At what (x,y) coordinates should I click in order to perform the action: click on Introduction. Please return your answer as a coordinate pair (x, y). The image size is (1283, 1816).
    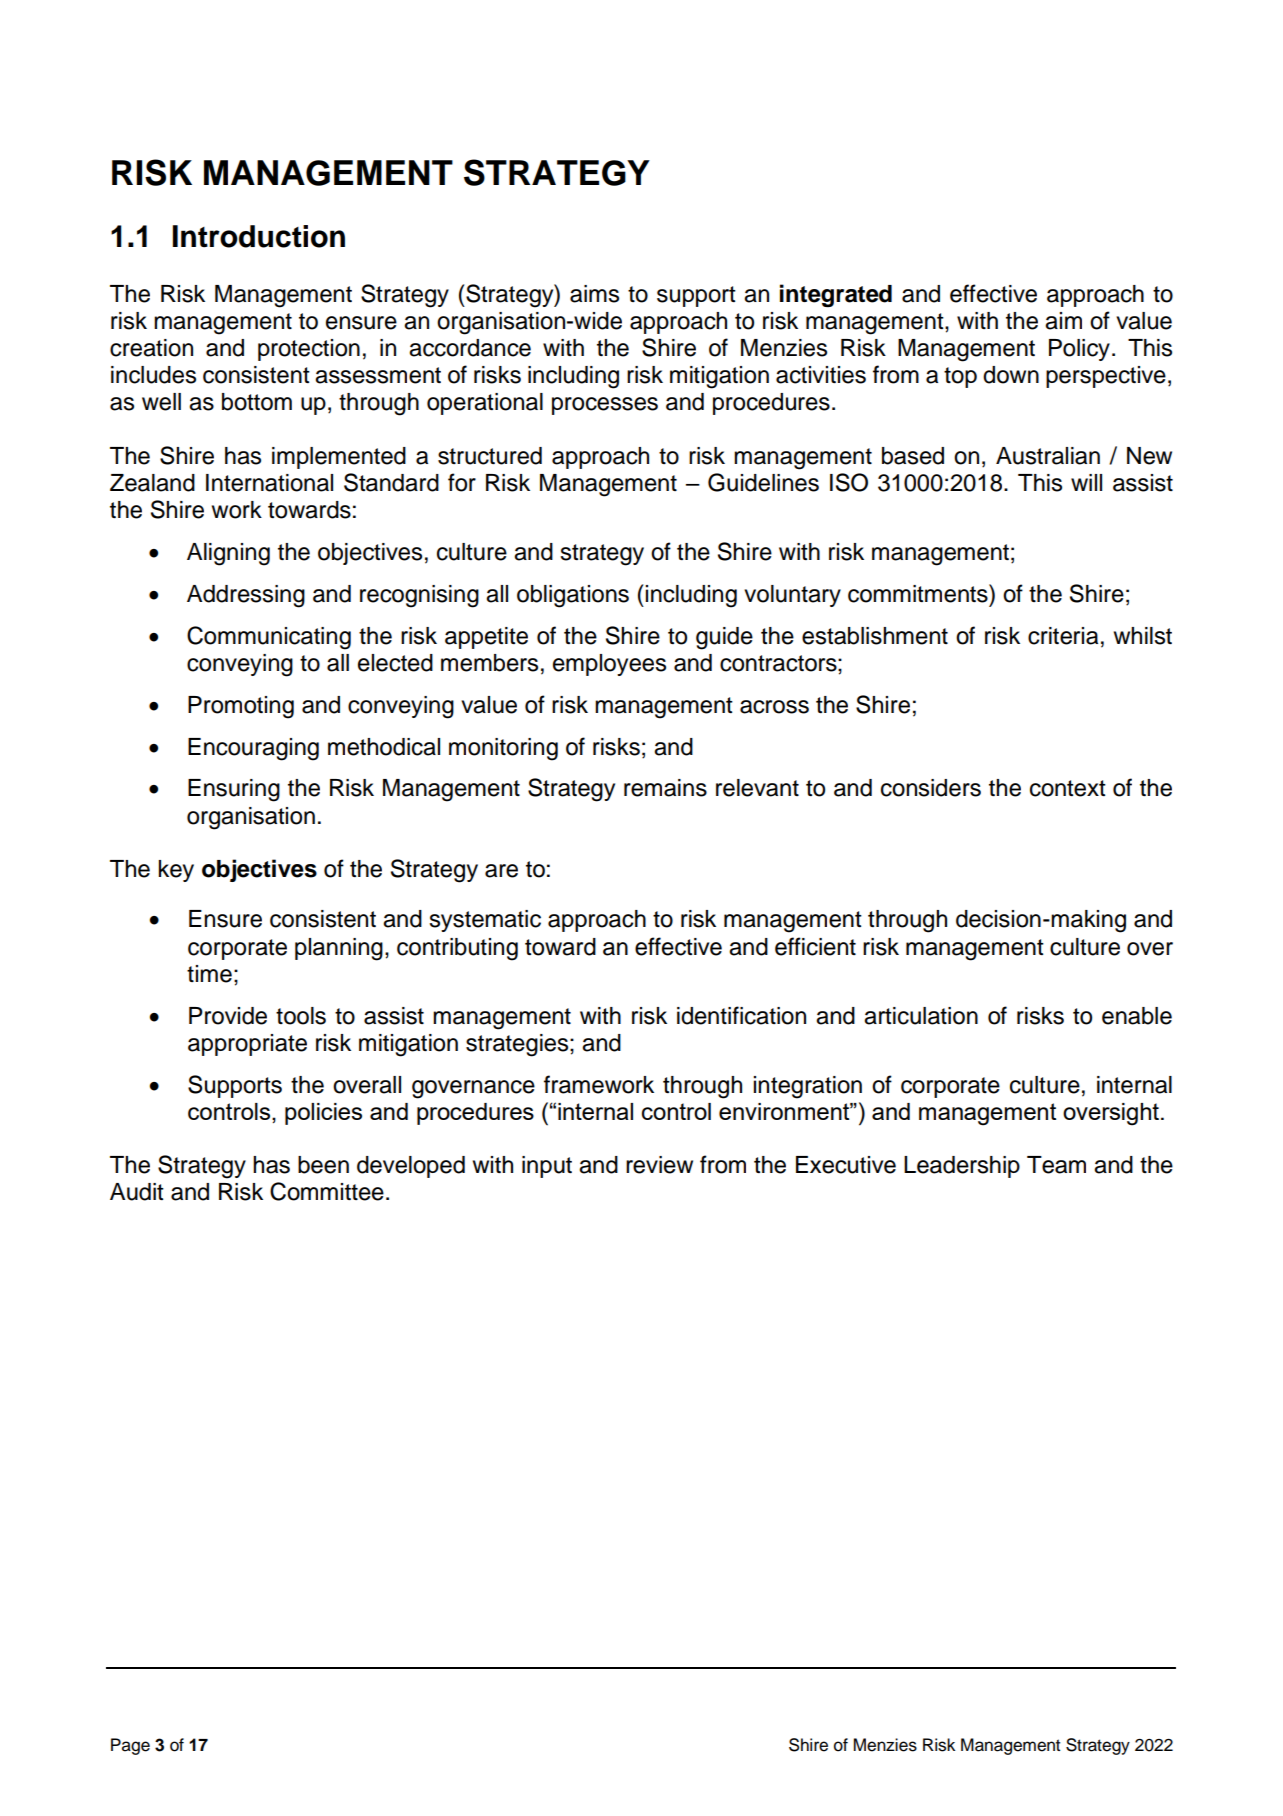
    Looking at the image, I should click on (259, 236).
